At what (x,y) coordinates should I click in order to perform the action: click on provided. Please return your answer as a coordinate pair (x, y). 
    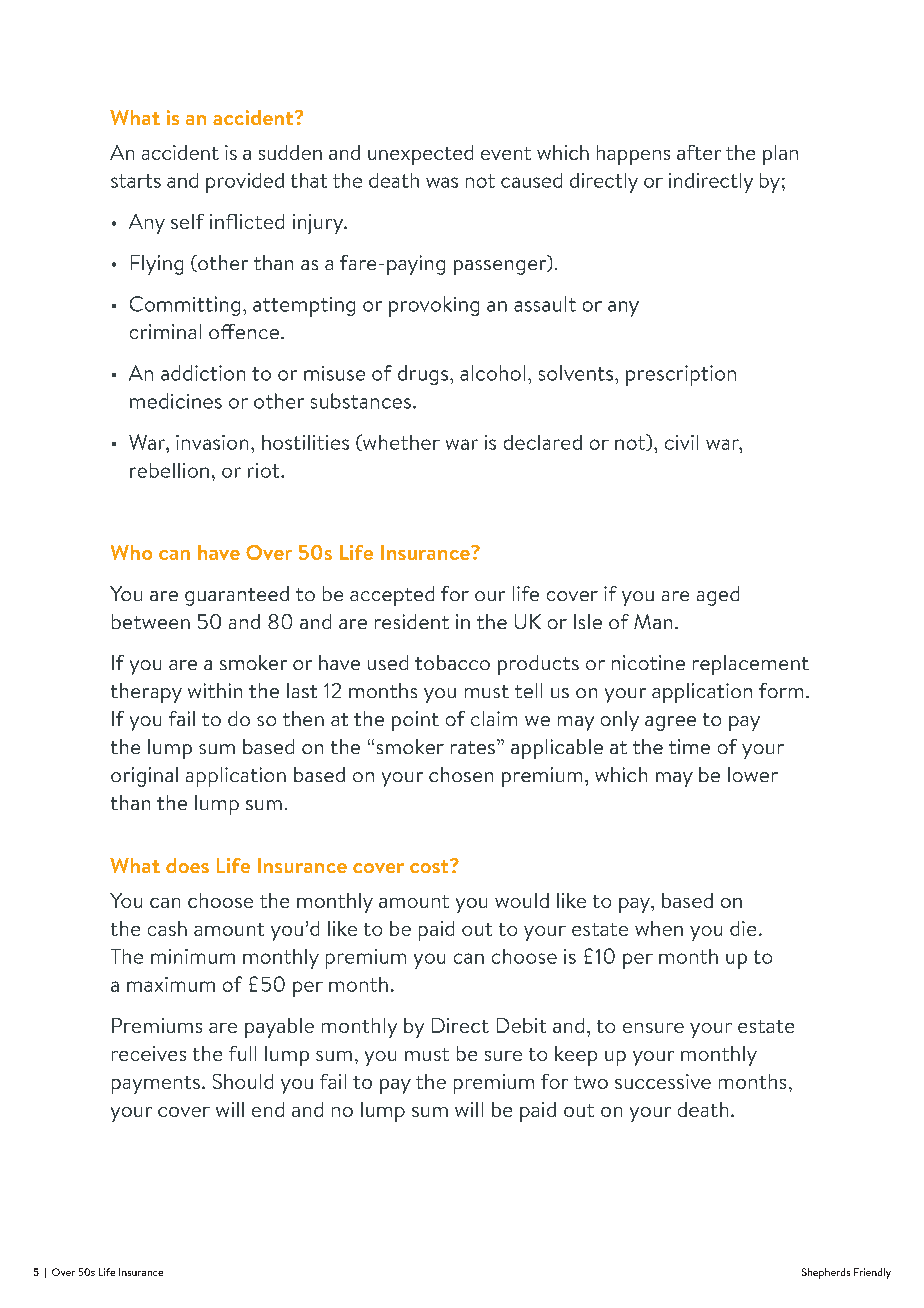
    Looking at the image, I should click on (245, 183).
